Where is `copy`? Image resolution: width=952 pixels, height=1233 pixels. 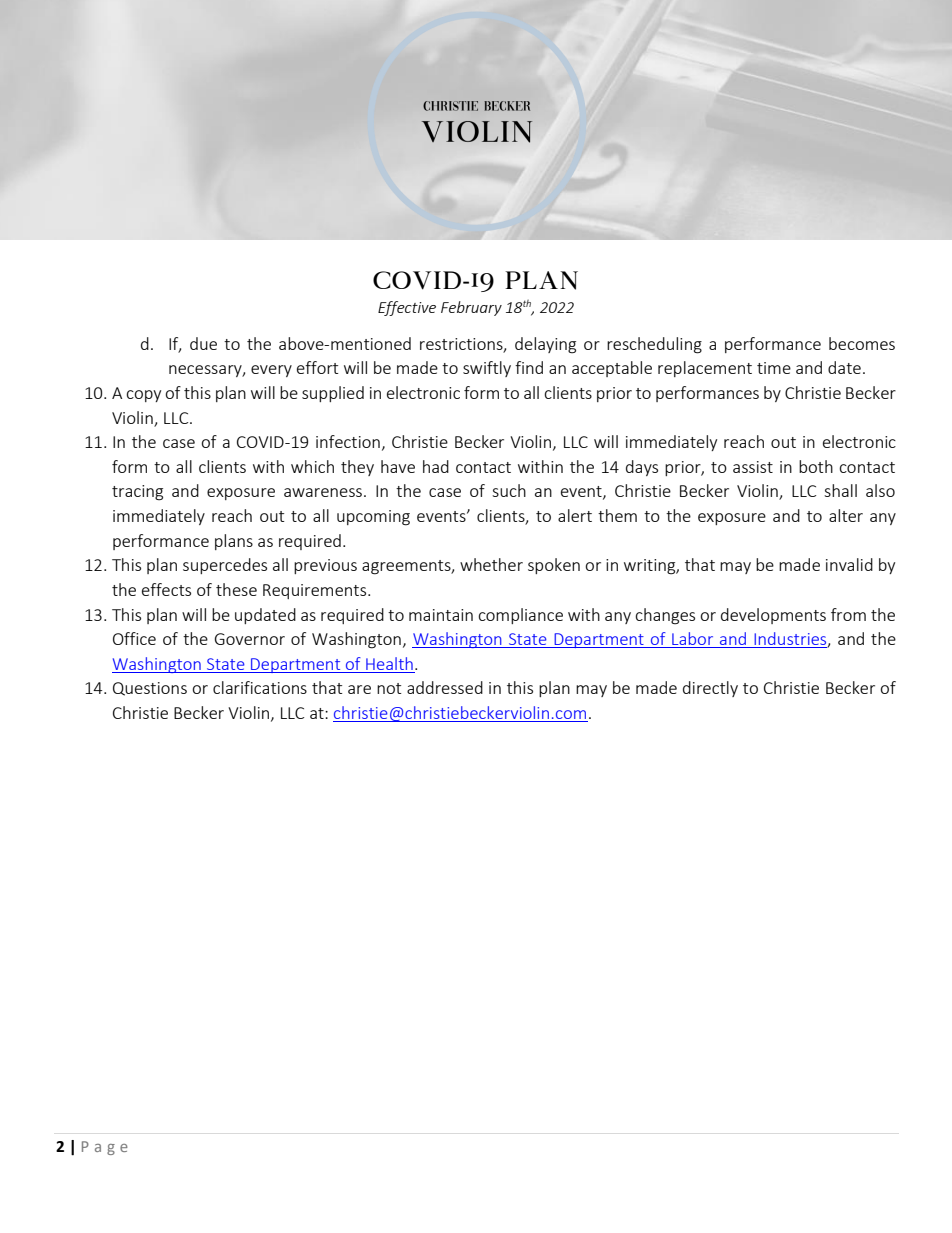
copy is located at coordinates (143, 396).
